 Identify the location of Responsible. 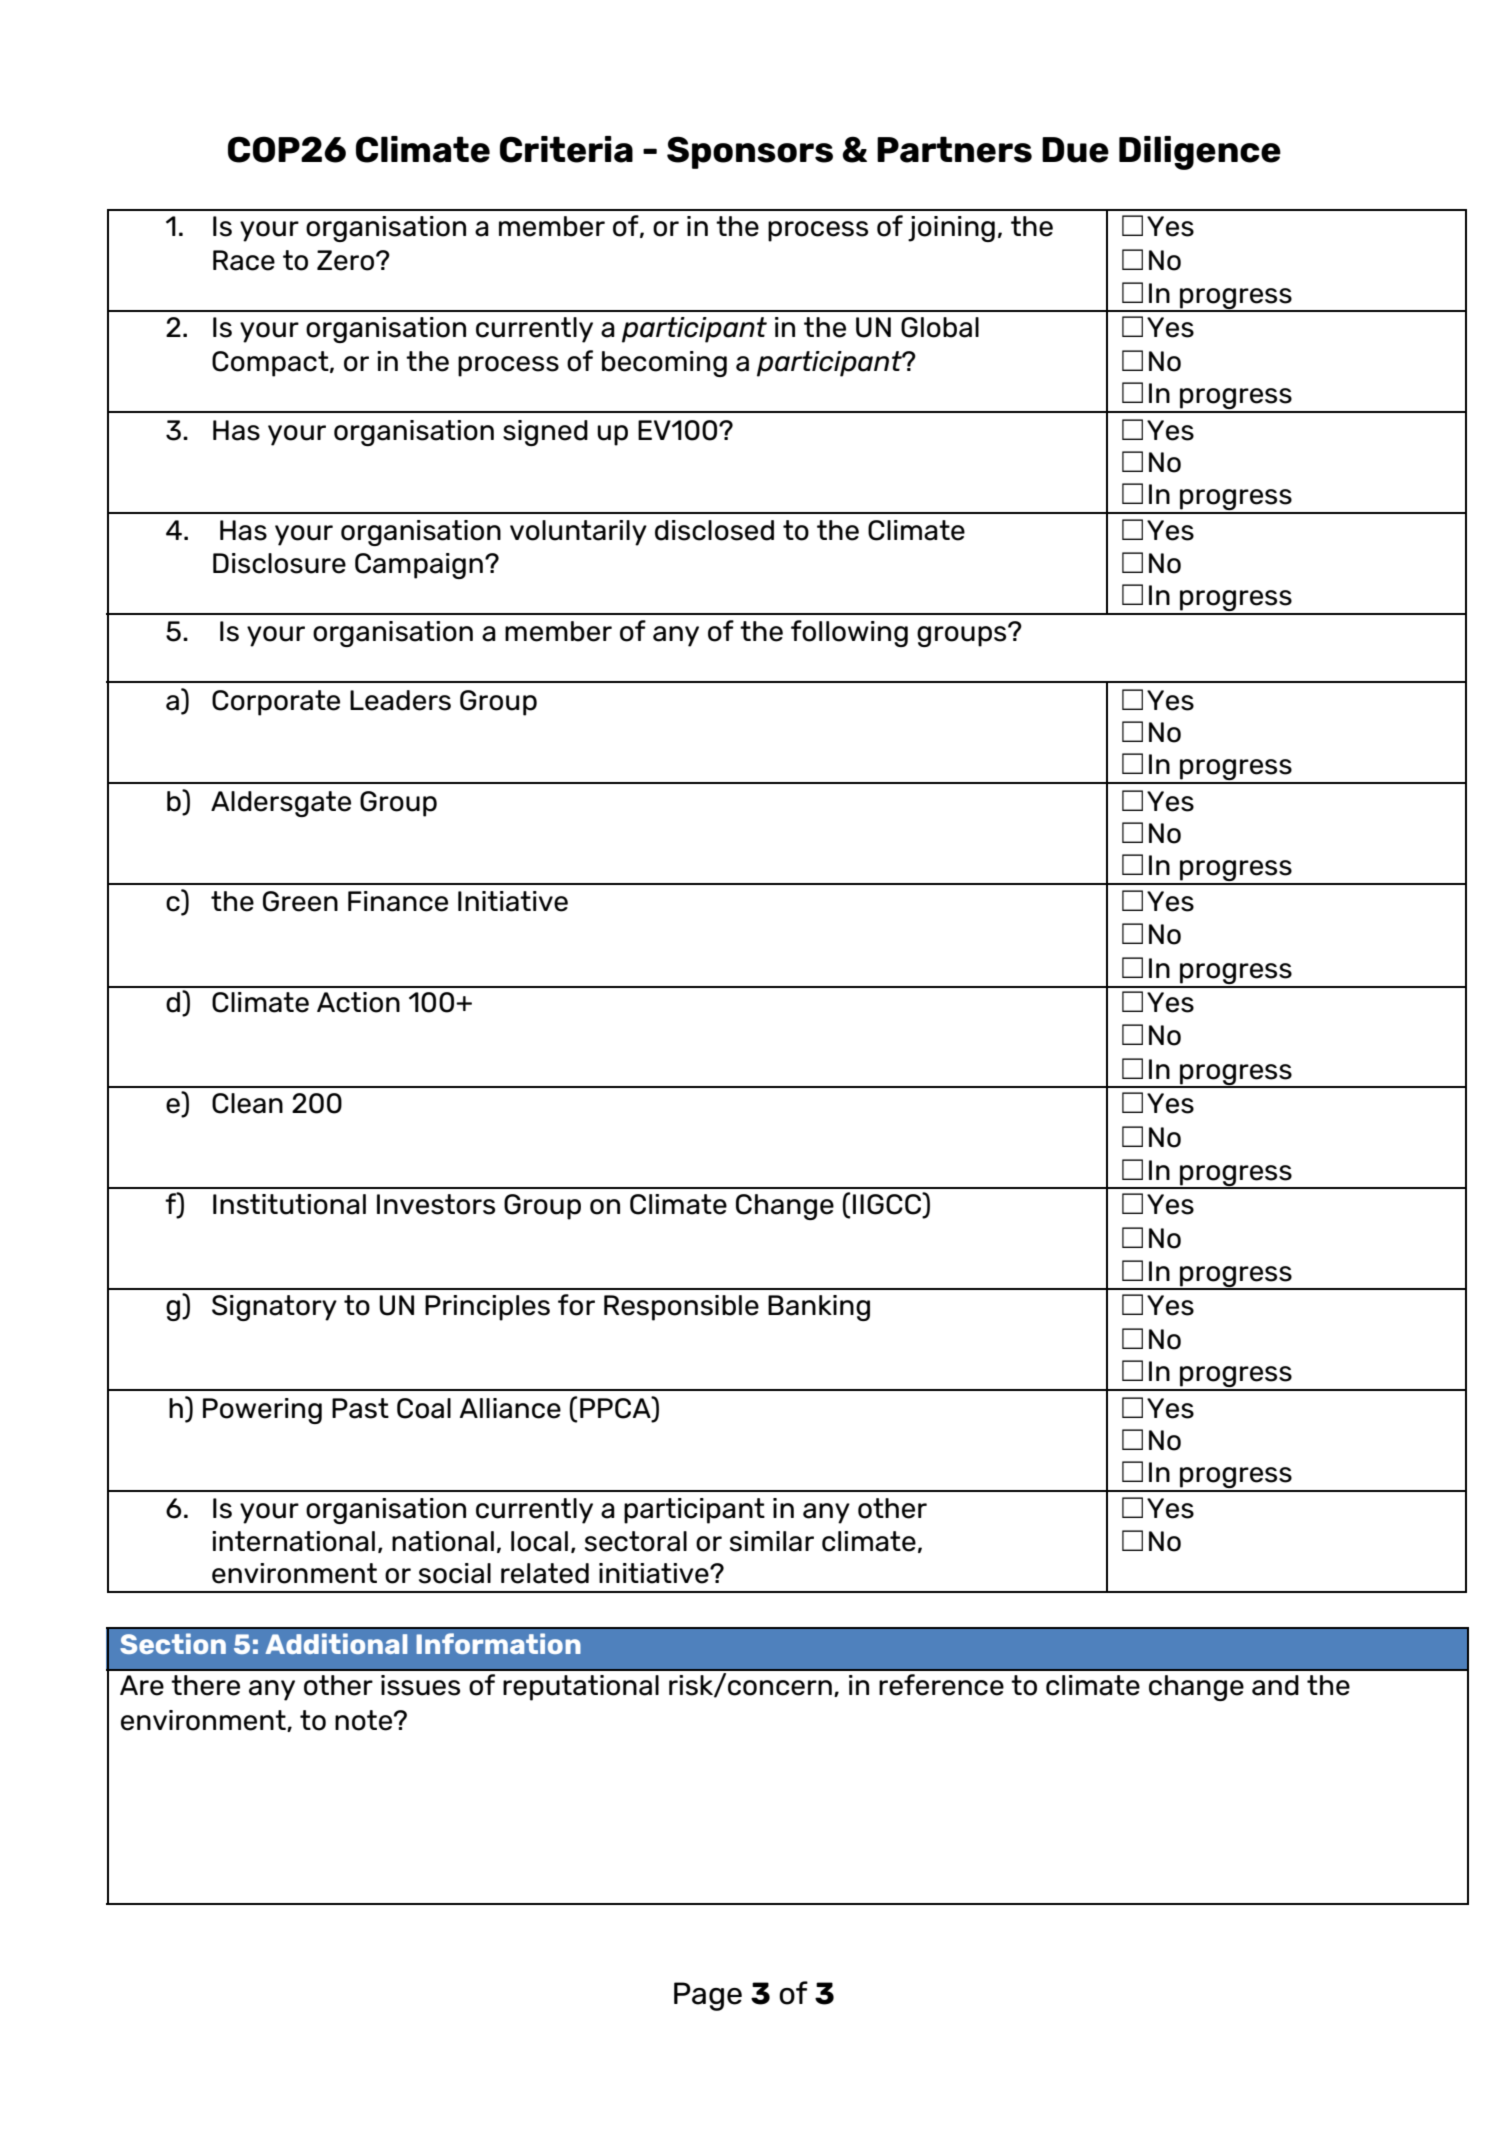
(681, 1308).
